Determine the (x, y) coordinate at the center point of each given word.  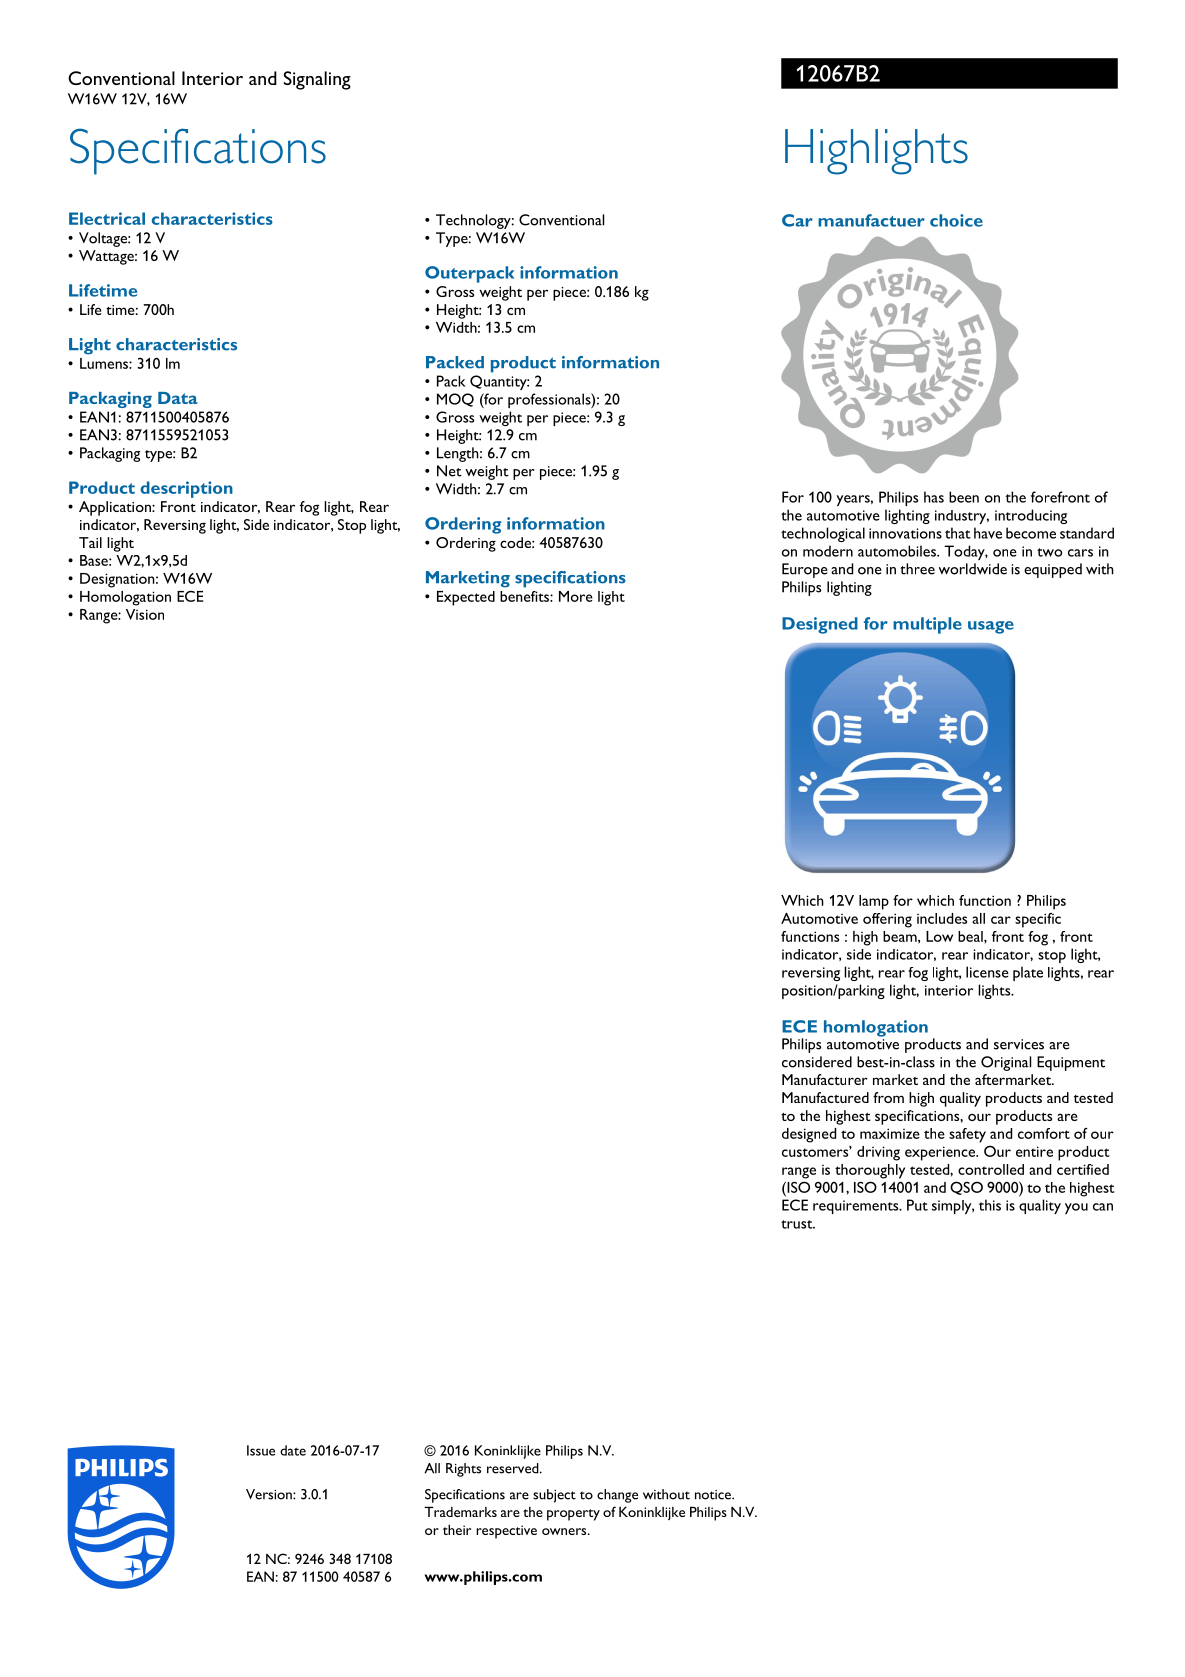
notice (714, 1495)
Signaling (317, 80)
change (617, 1496)
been (964, 497)
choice (956, 220)
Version (270, 1494)
